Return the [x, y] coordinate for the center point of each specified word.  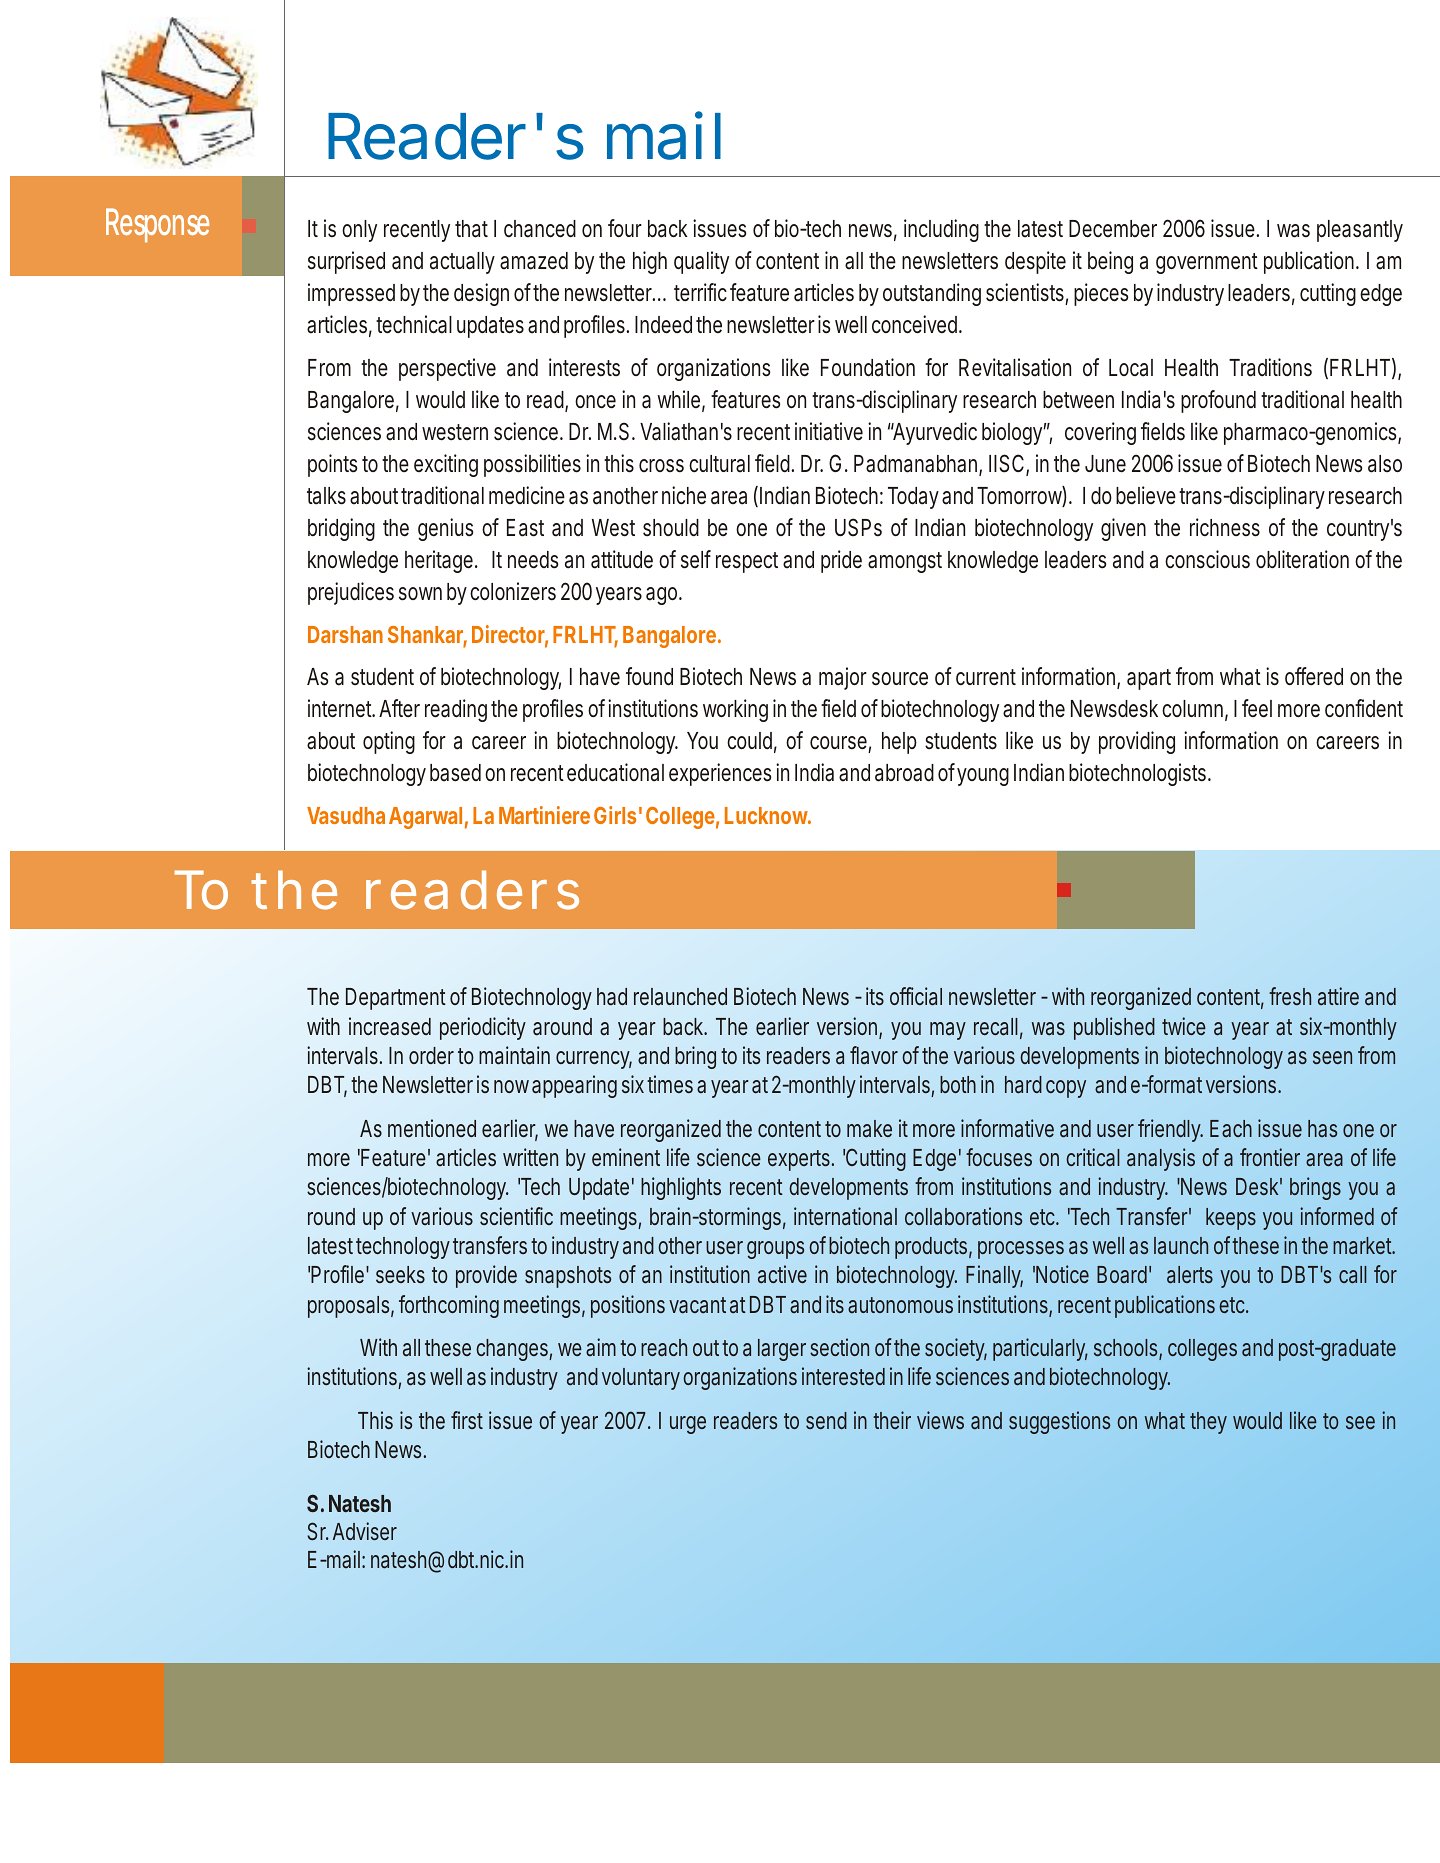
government [1207, 263]
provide [486, 1276]
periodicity [483, 1028]
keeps [1231, 1219]
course [840, 744]
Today [913, 498]
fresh [1290, 996]
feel [1257, 708]
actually [462, 263]
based [455, 773]
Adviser [365, 1531]
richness [1225, 527]
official [916, 996]
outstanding [932, 294]
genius [446, 529]
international [845, 1216]
